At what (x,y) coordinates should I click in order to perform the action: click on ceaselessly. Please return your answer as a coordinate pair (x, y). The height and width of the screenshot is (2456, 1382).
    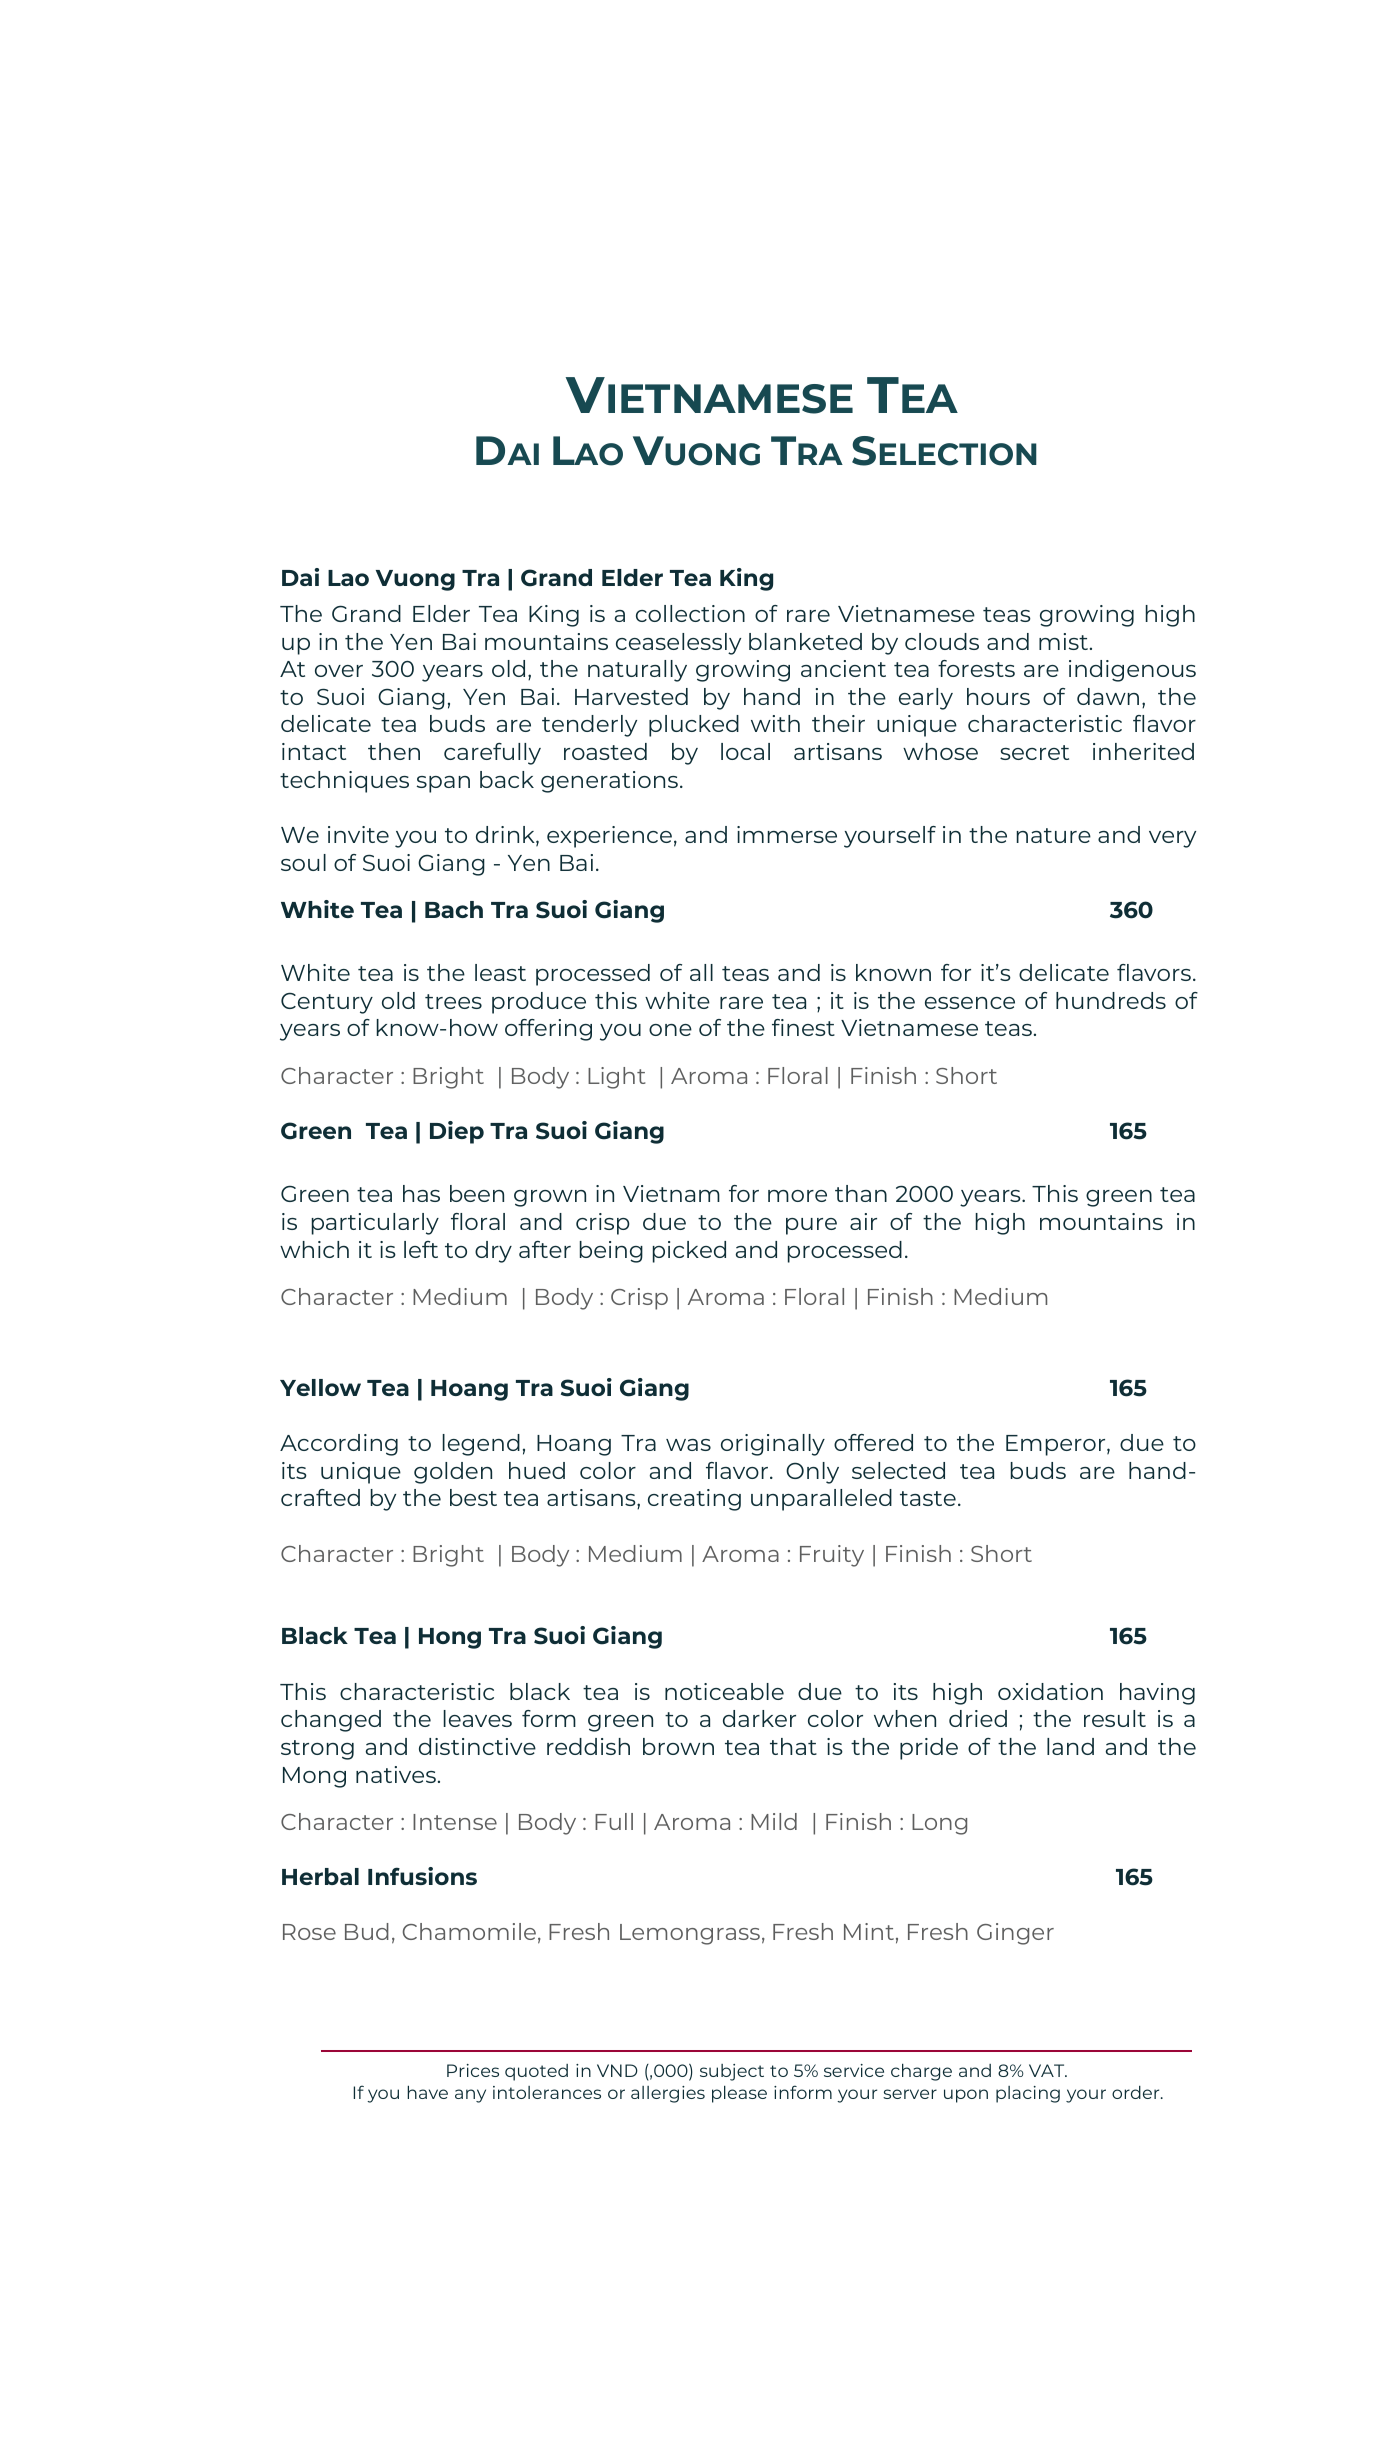
    Looking at the image, I should click on (678, 644).
